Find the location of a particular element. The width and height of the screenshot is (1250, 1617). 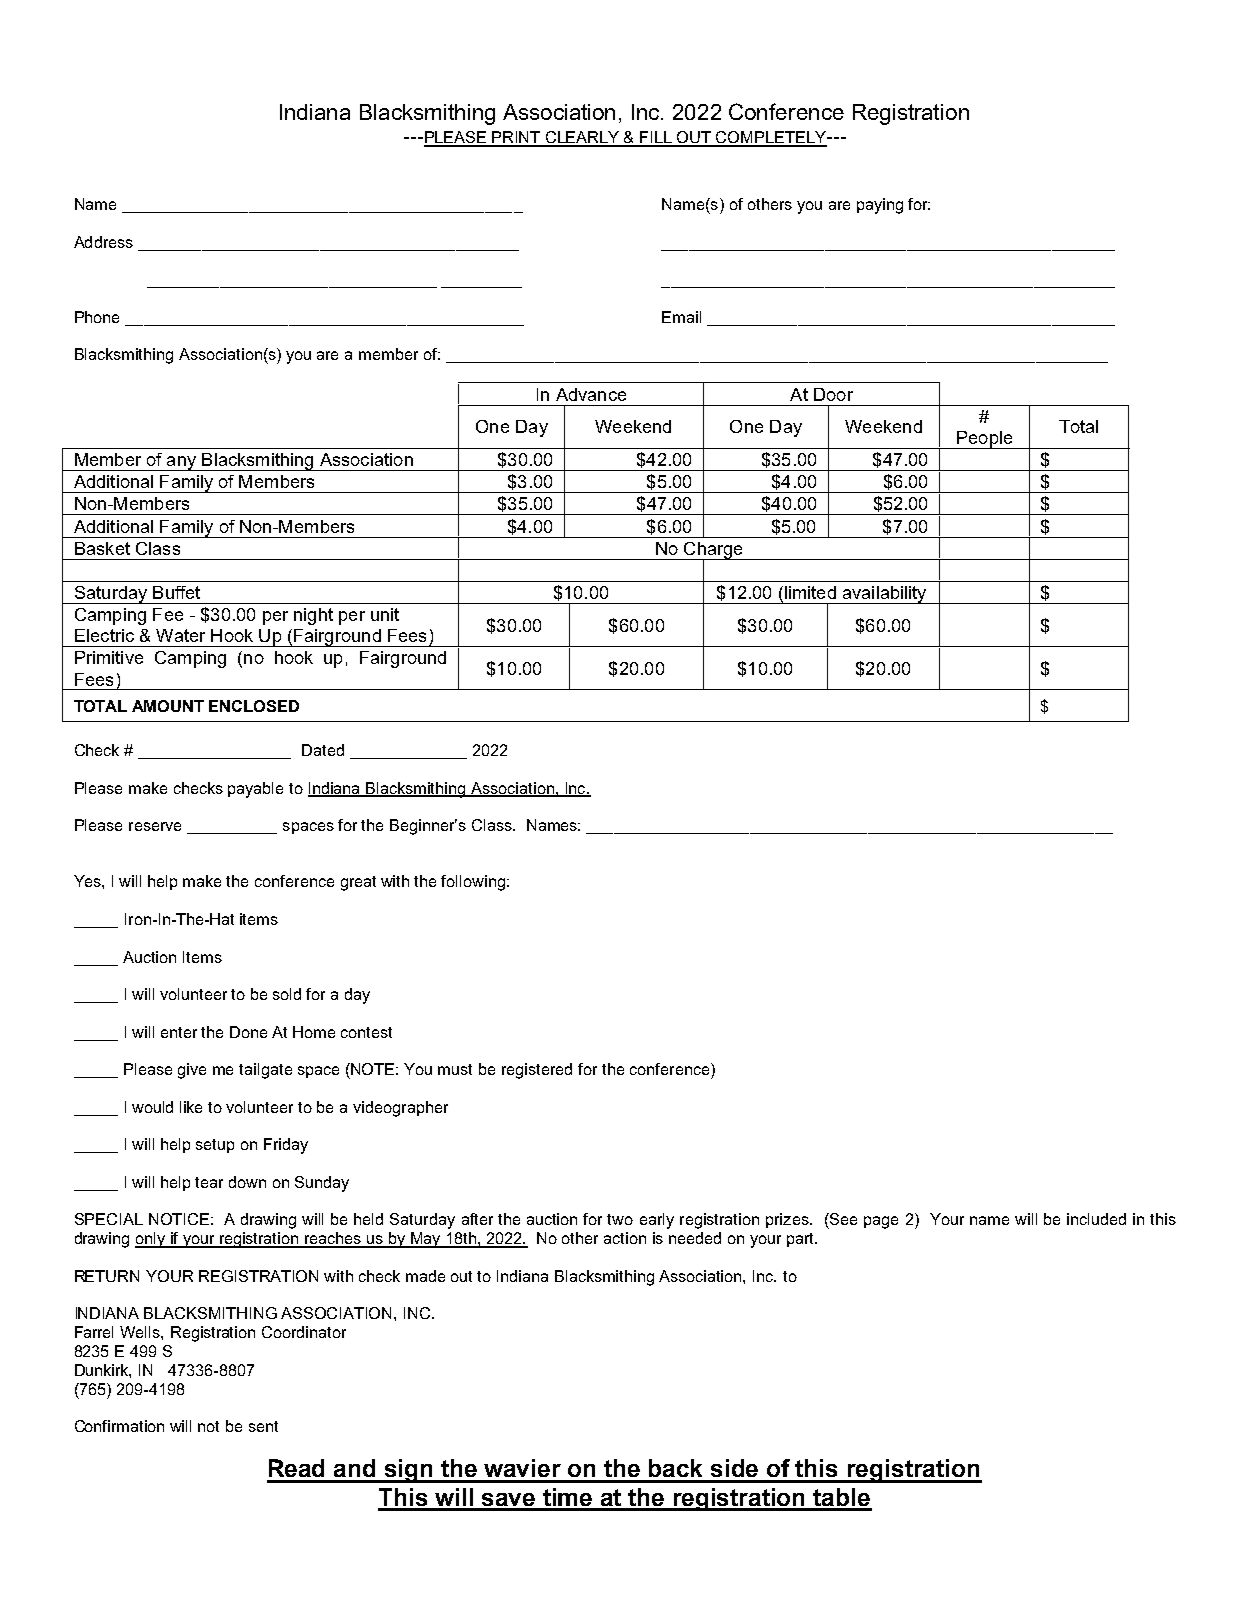

any is located at coordinates (181, 463).
